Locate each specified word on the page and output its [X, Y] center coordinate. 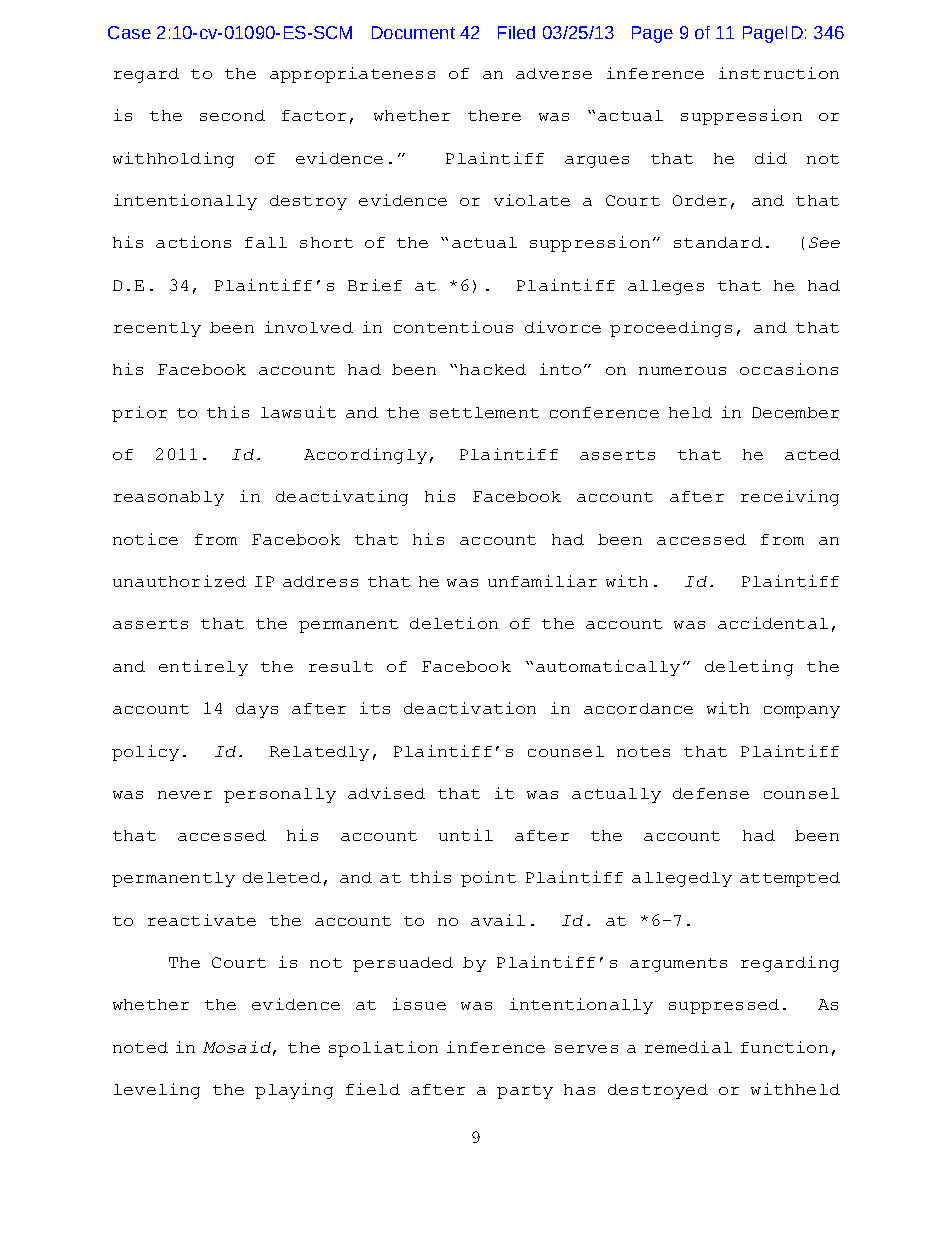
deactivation [470, 708]
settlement [484, 412]
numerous [682, 371]
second [232, 115]
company [802, 712]
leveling [157, 1091]
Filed [516, 32]
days [257, 710]
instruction [779, 73]
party [525, 1092]
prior [139, 414]
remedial [688, 1047]
